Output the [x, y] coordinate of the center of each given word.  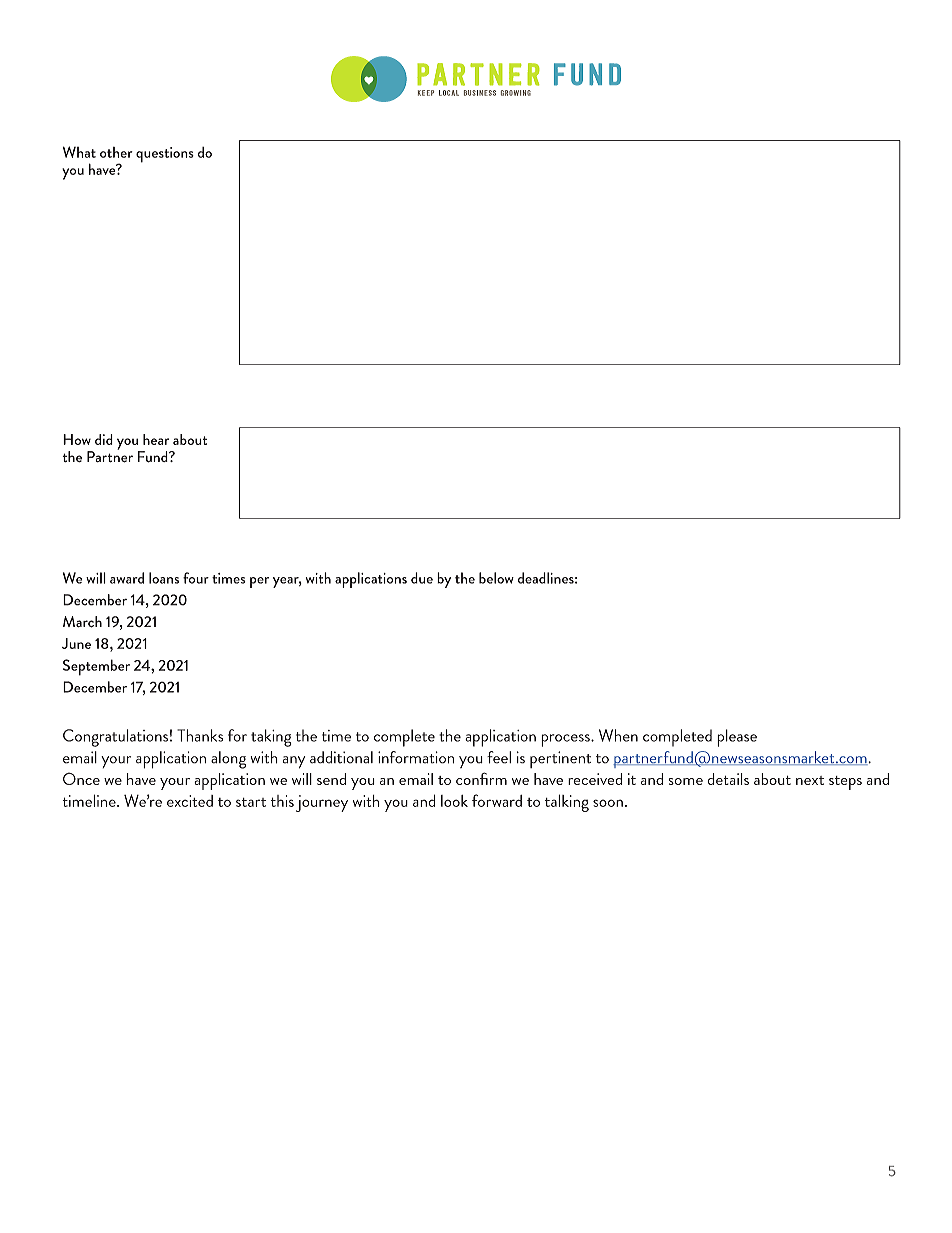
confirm [481, 778]
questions [165, 155]
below [496, 578]
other [116, 152]
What [79, 152]
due [422, 578]
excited [190, 801]
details [728, 779]
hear [156, 439]
